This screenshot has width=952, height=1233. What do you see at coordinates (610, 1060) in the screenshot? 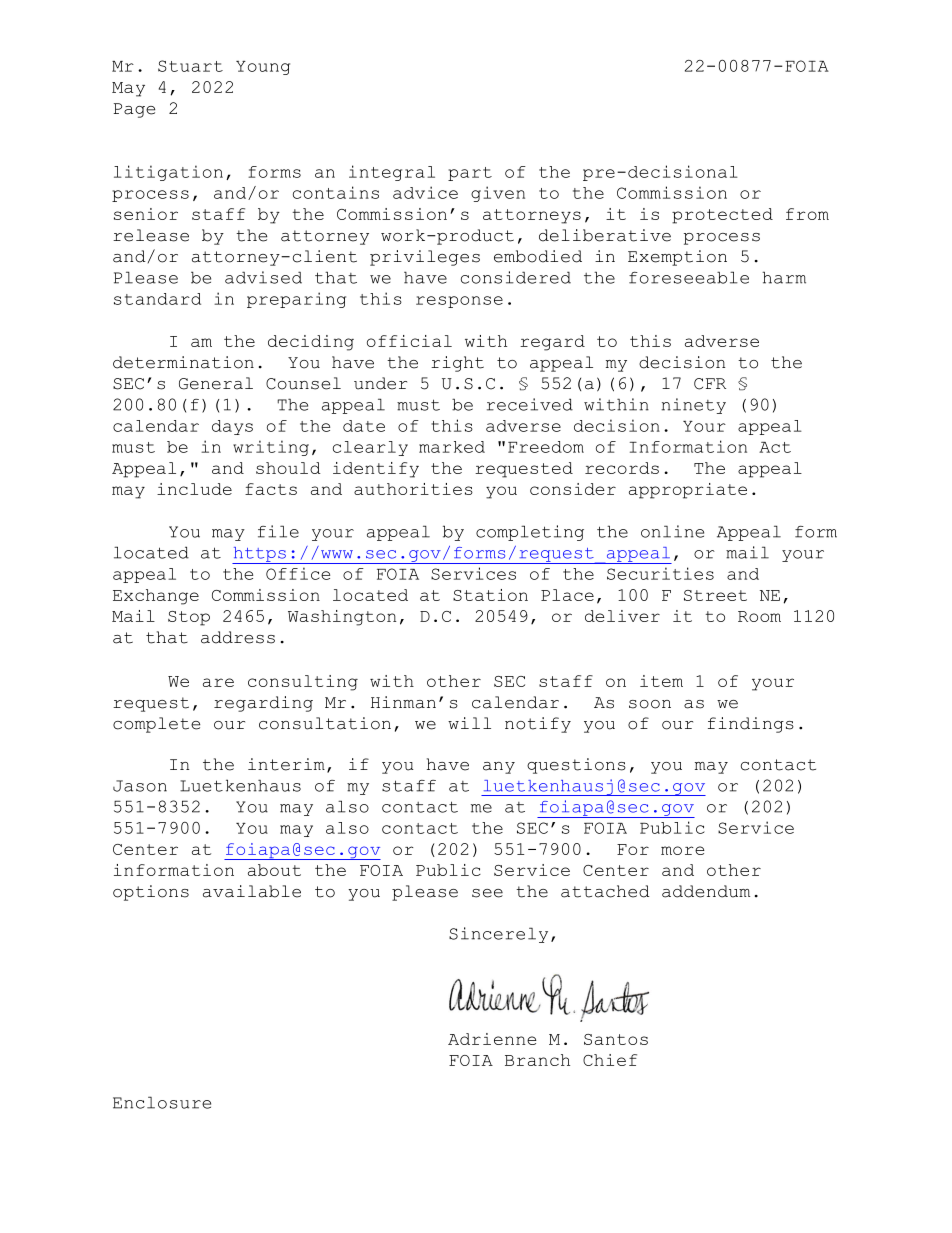
I see `Chief` at bounding box center [610, 1060].
